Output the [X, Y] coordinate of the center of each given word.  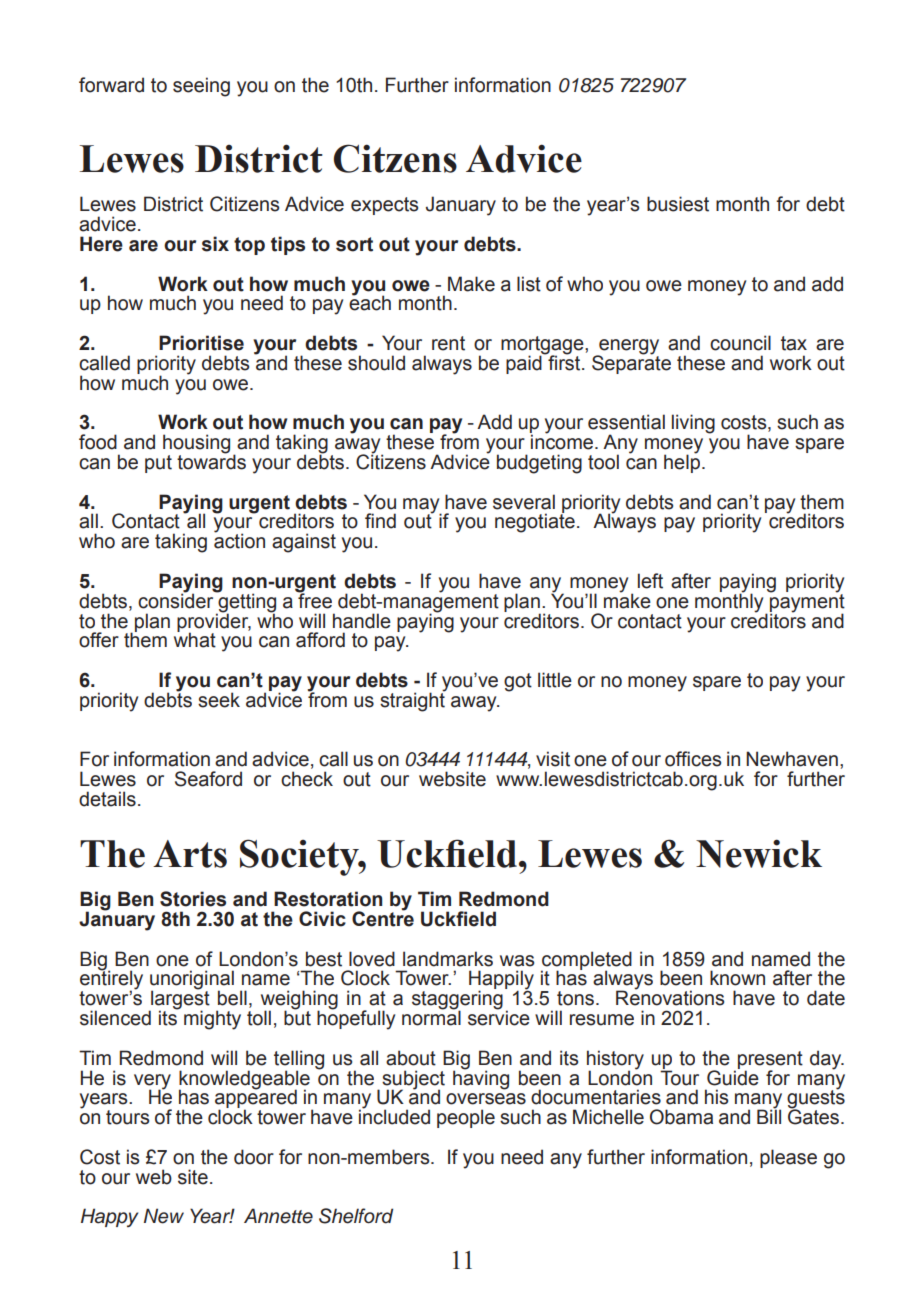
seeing [201, 87]
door [254, 1157]
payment [806, 602]
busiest [678, 204]
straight [413, 701]
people [466, 1118]
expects [384, 206]
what [195, 639]
